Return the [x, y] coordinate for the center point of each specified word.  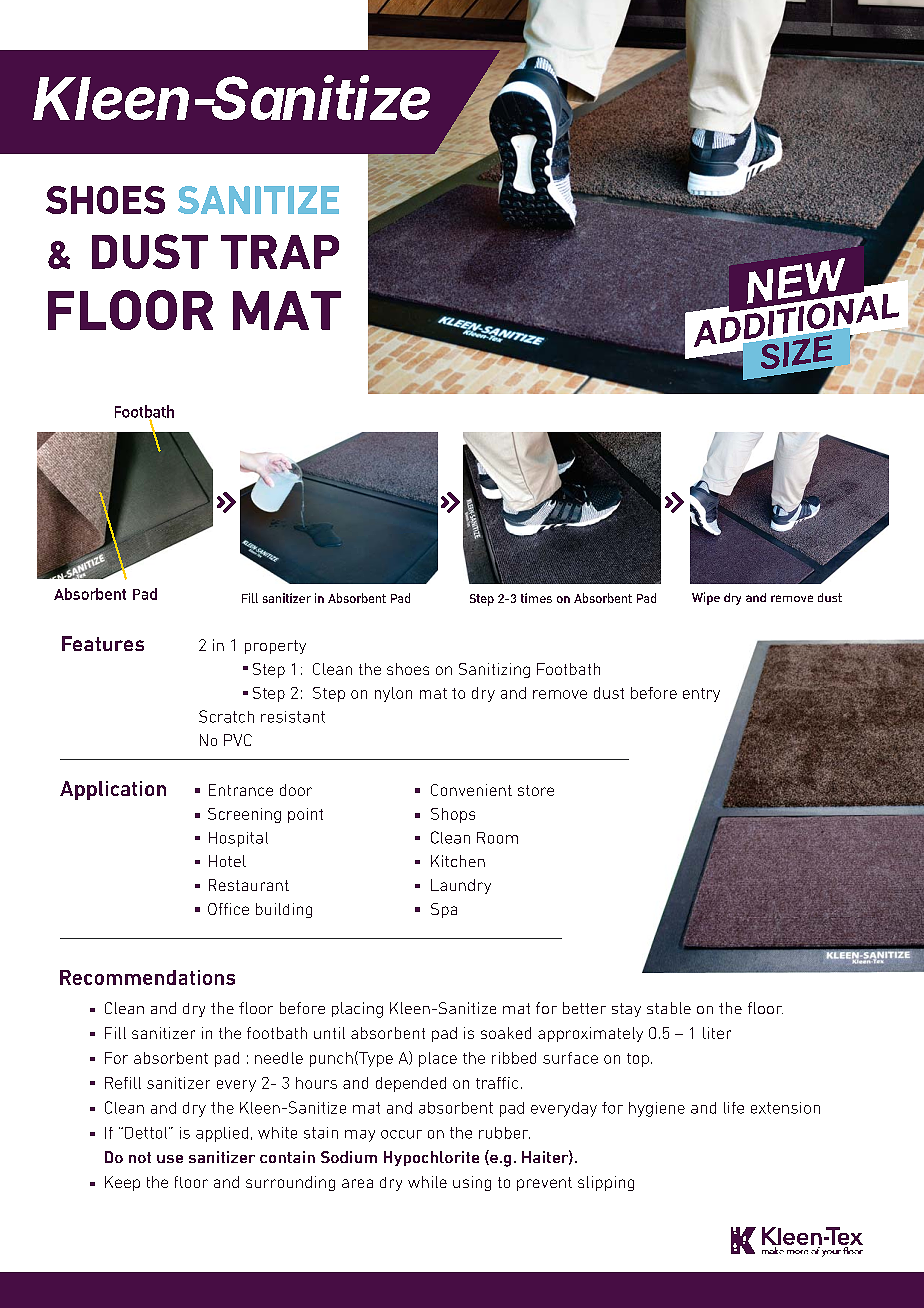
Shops [453, 815]
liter [717, 1033]
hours [316, 1083]
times [536, 598]
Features [103, 643]
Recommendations [147, 977]
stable [669, 1008]
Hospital [238, 839]
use [170, 1159]
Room [497, 838]
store [536, 790]
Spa [444, 910]
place [438, 1059]
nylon [393, 694]
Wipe [706, 598]
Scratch [226, 716]
